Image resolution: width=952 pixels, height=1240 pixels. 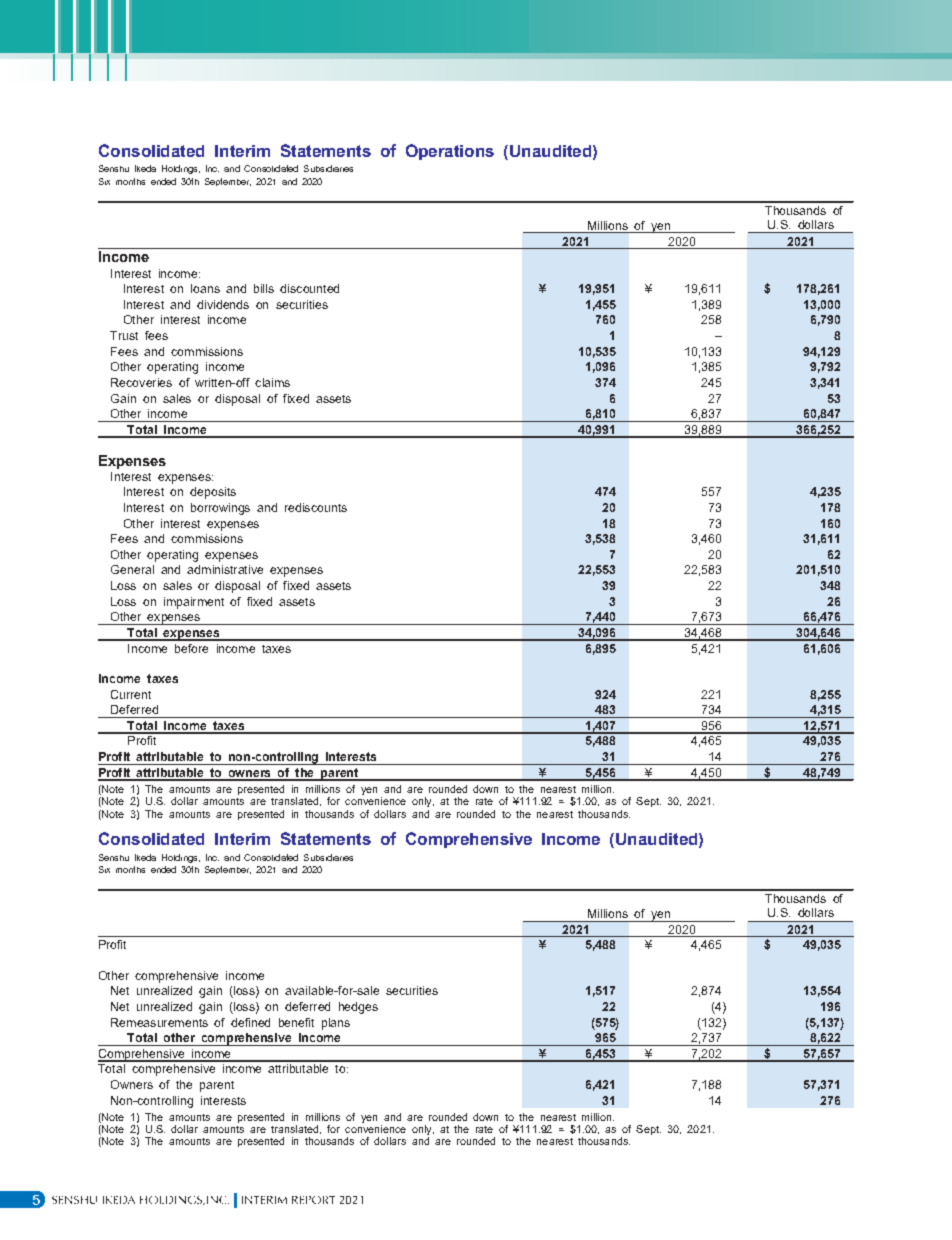 What do you see at coordinates (450, 152) in the document?
I see `Operations` at bounding box center [450, 152].
